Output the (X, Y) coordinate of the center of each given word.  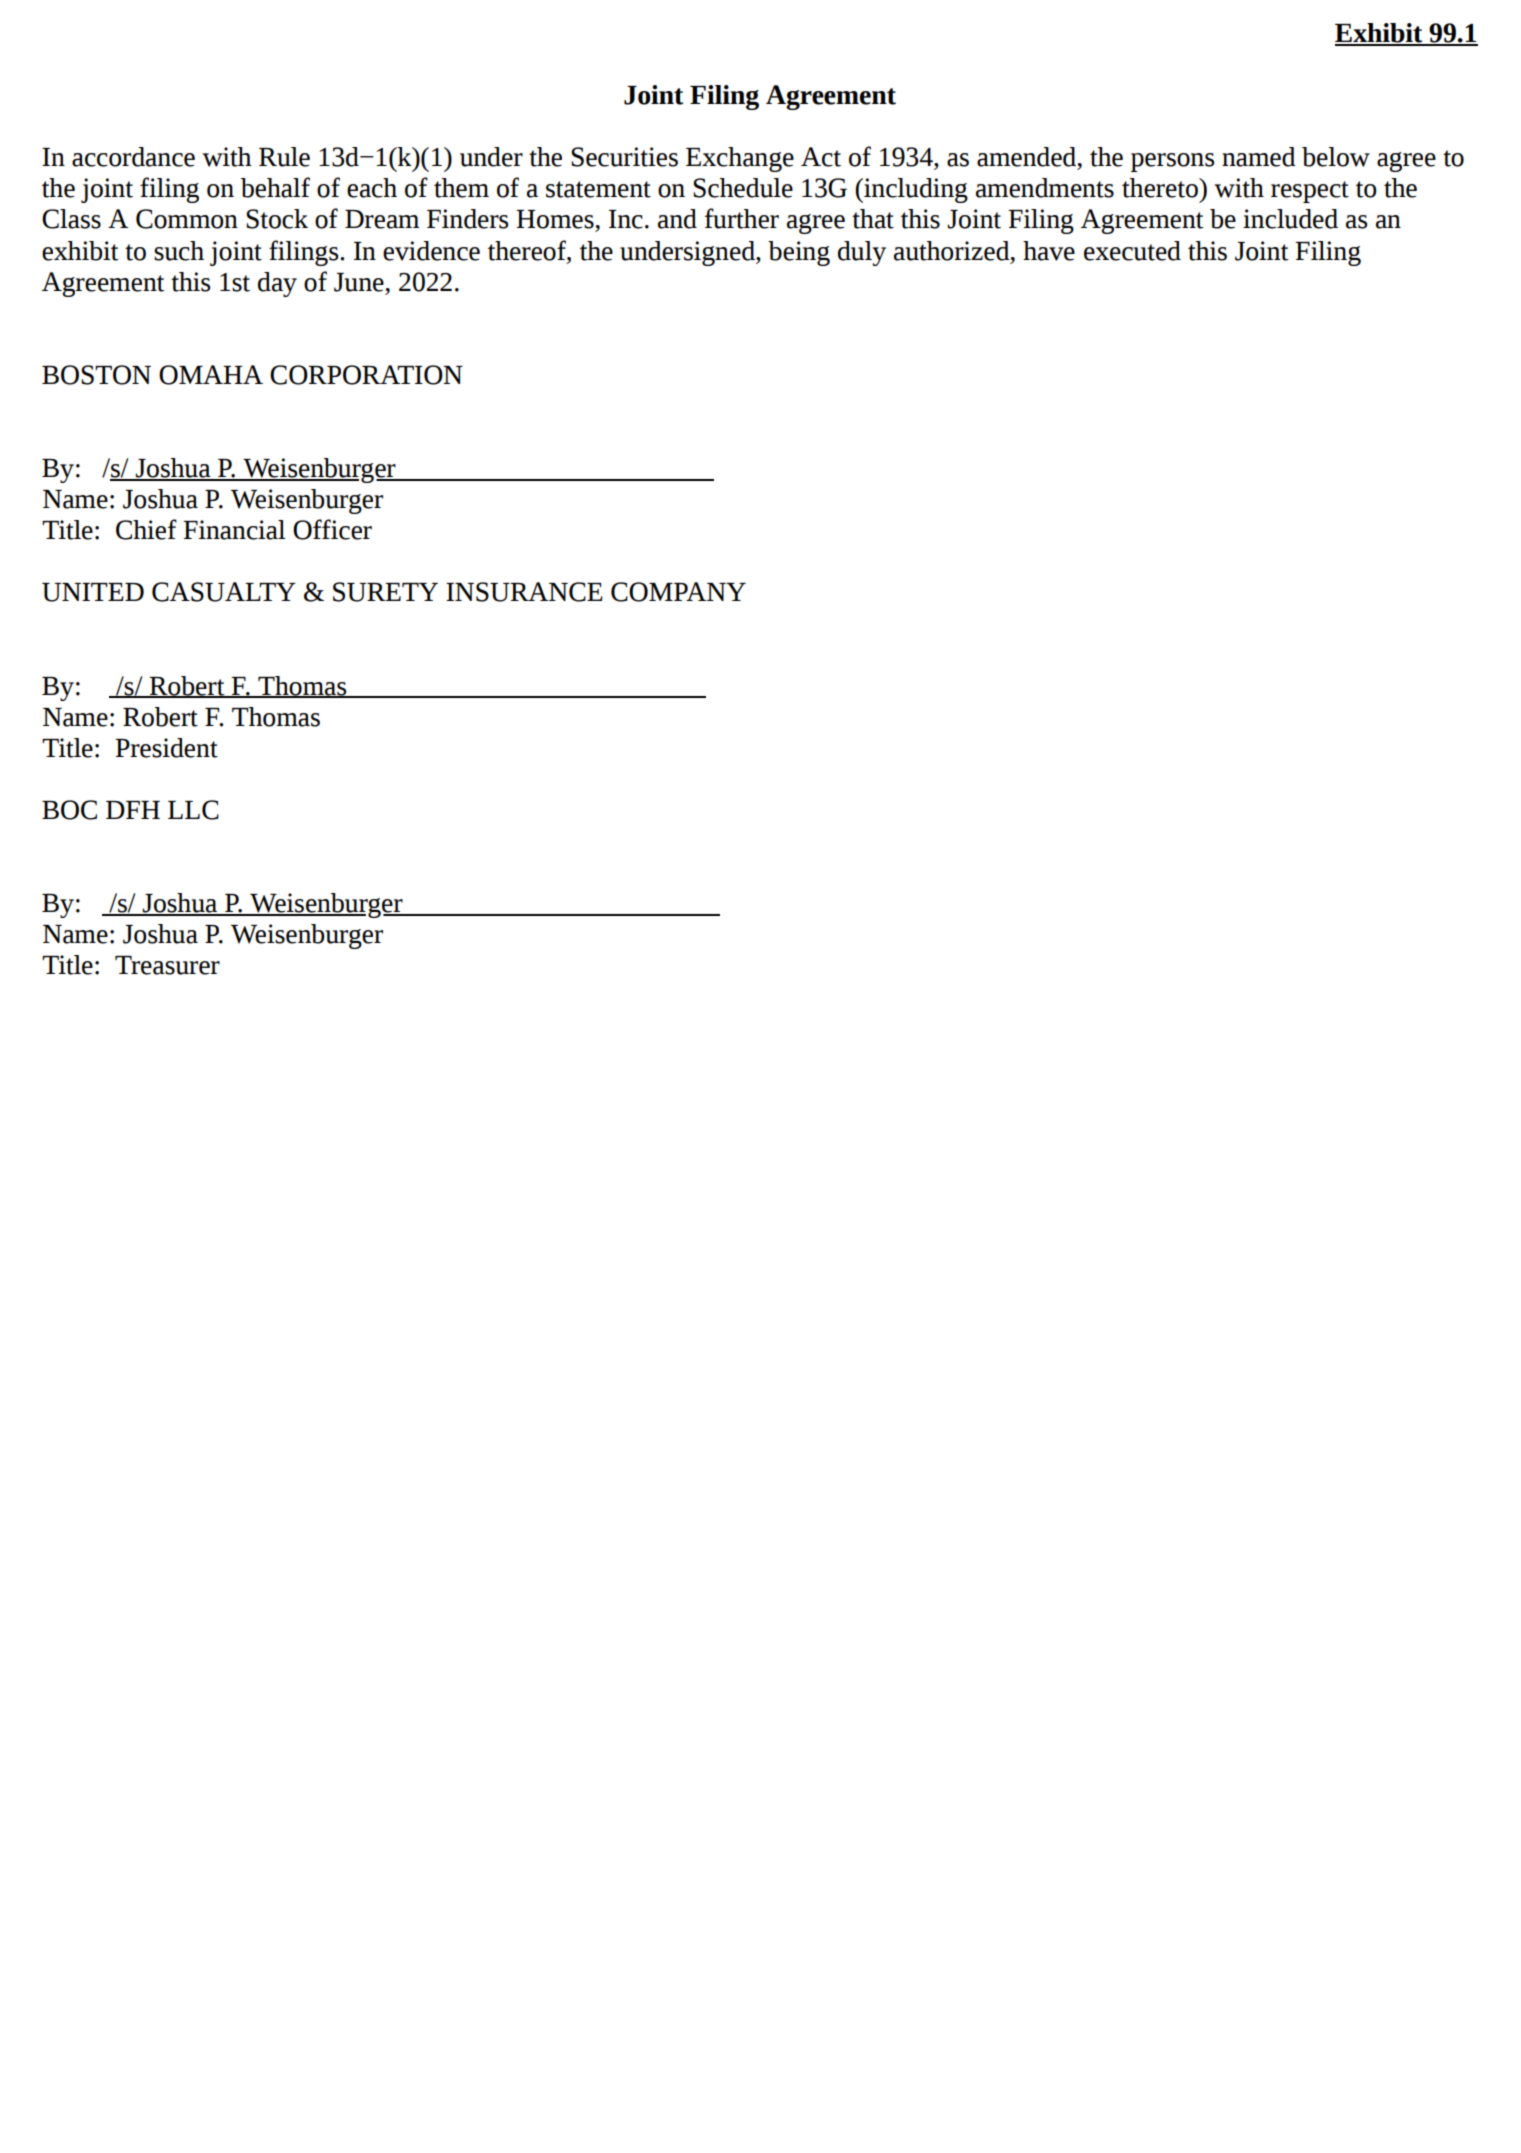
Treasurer (167, 965)
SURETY (385, 592)
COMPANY (678, 592)
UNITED (93, 592)
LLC (193, 810)
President (166, 748)
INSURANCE (524, 592)
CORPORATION (366, 375)
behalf (275, 187)
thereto (1161, 188)
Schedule (743, 188)
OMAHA (211, 375)
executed (1132, 251)
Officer (332, 529)
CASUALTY (224, 592)
